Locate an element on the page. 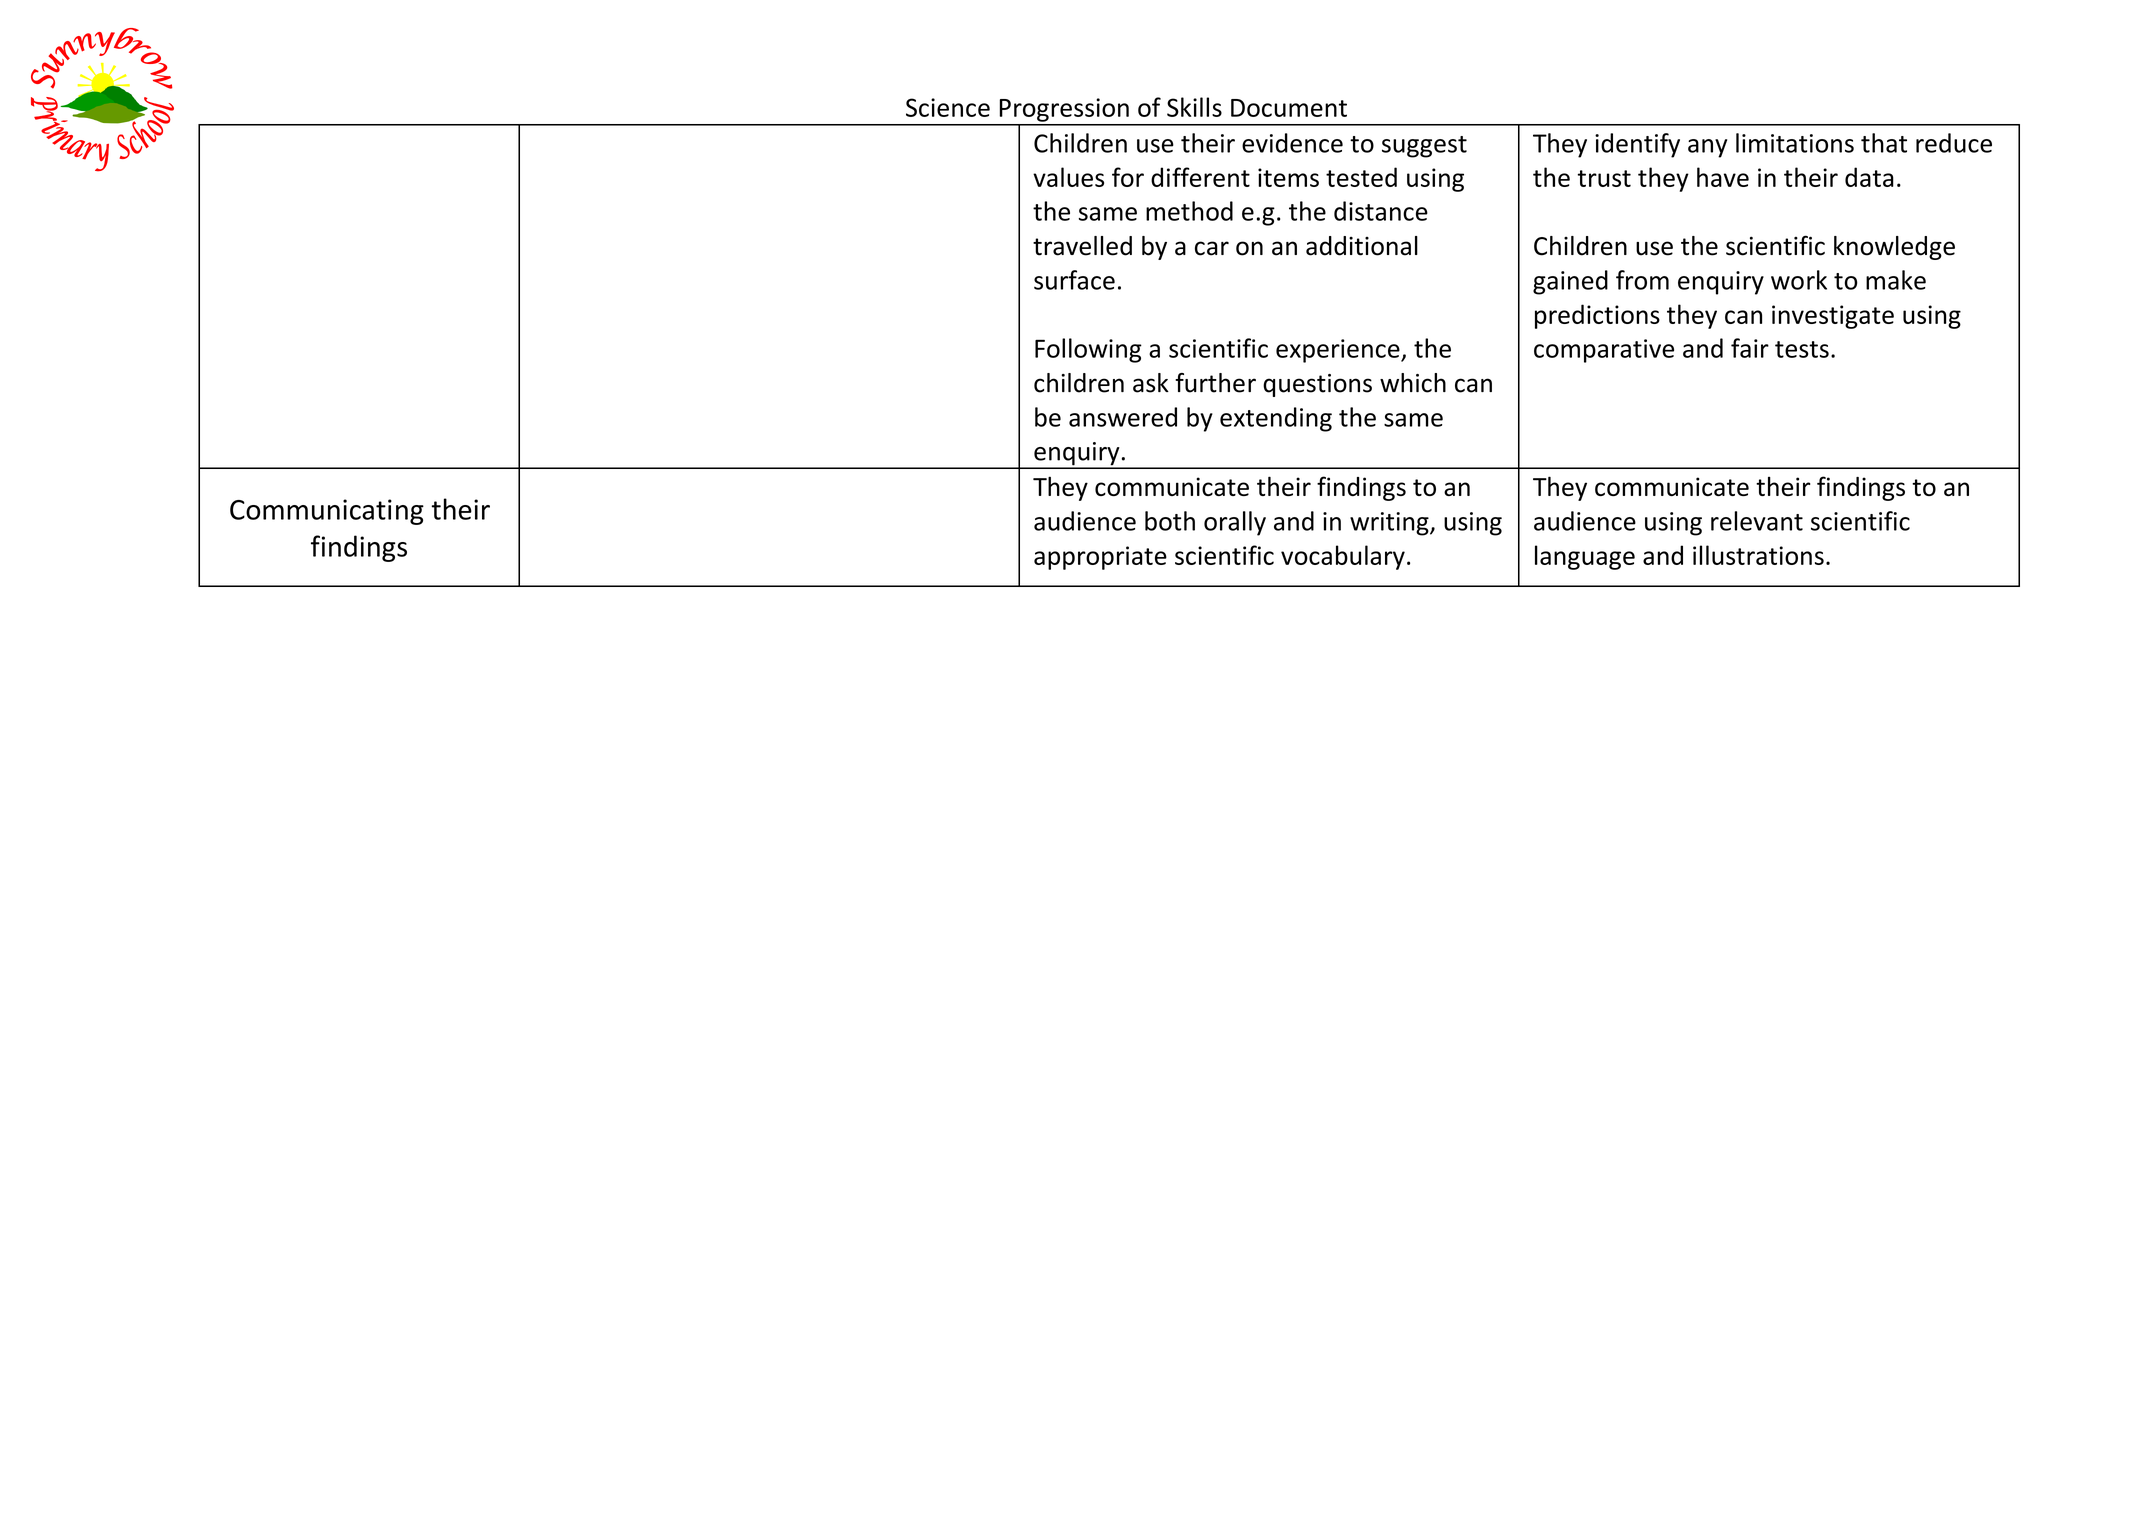  Skills is located at coordinates (1194, 107).
